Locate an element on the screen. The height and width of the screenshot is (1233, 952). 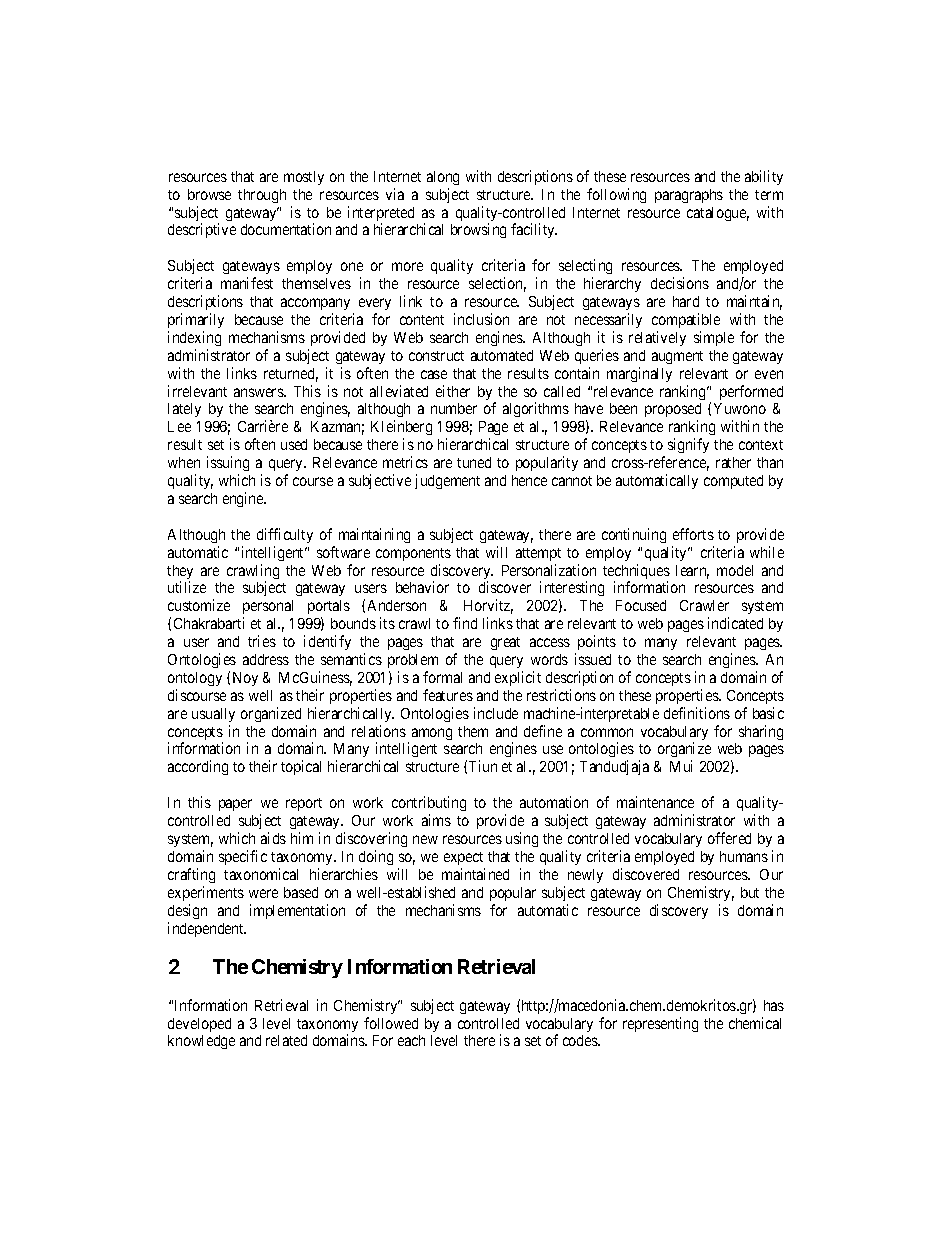
expect is located at coordinates (463, 858).
